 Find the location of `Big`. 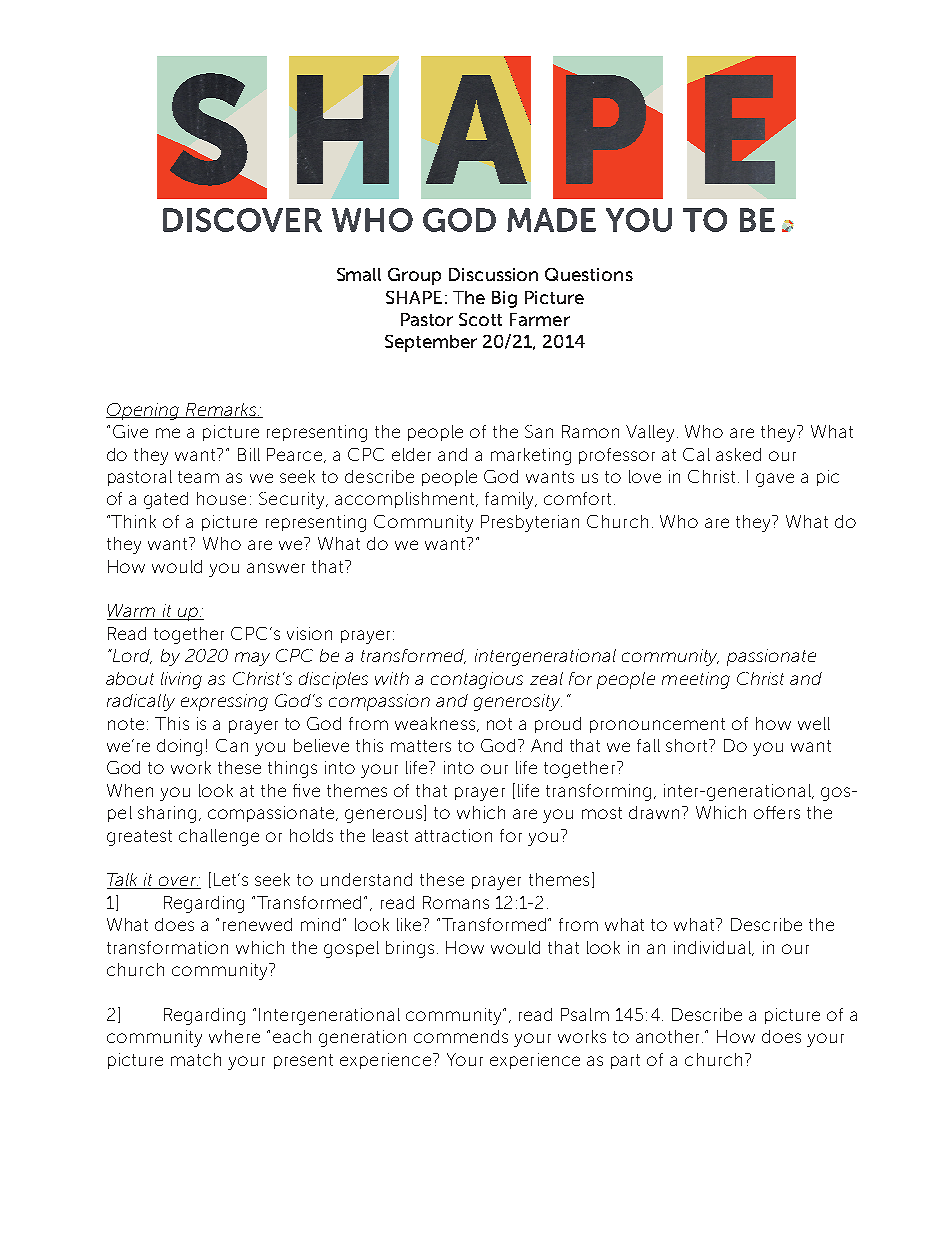

Big is located at coordinates (504, 299).
